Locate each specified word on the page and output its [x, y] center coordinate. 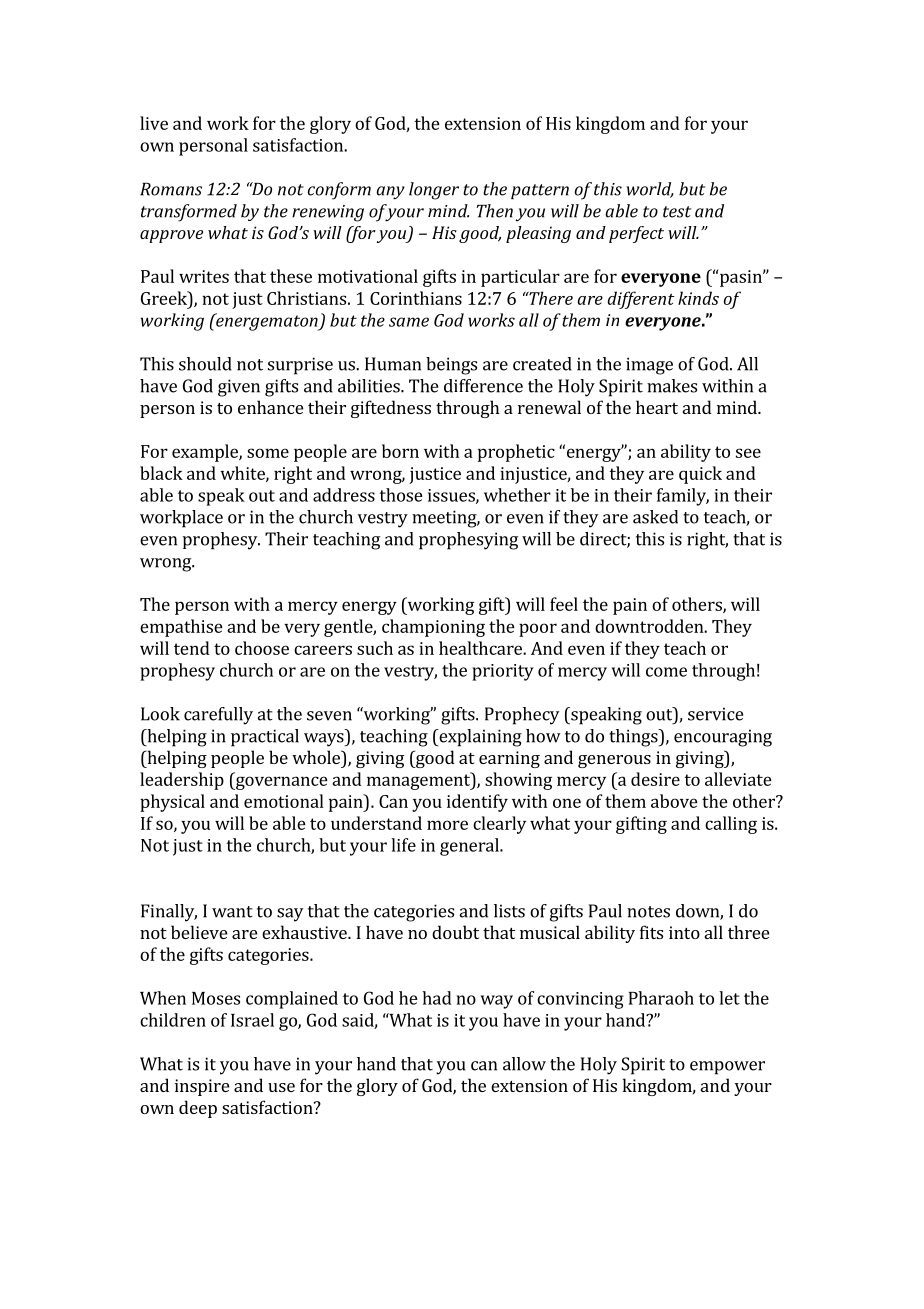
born [400, 451]
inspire [202, 1087]
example [206, 453]
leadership [182, 781]
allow [524, 1064]
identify [477, 803]
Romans [171, 189]
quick [700, 475]
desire [655, 779]
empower [727, 1068]
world [650, 190]
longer [434, 191]
